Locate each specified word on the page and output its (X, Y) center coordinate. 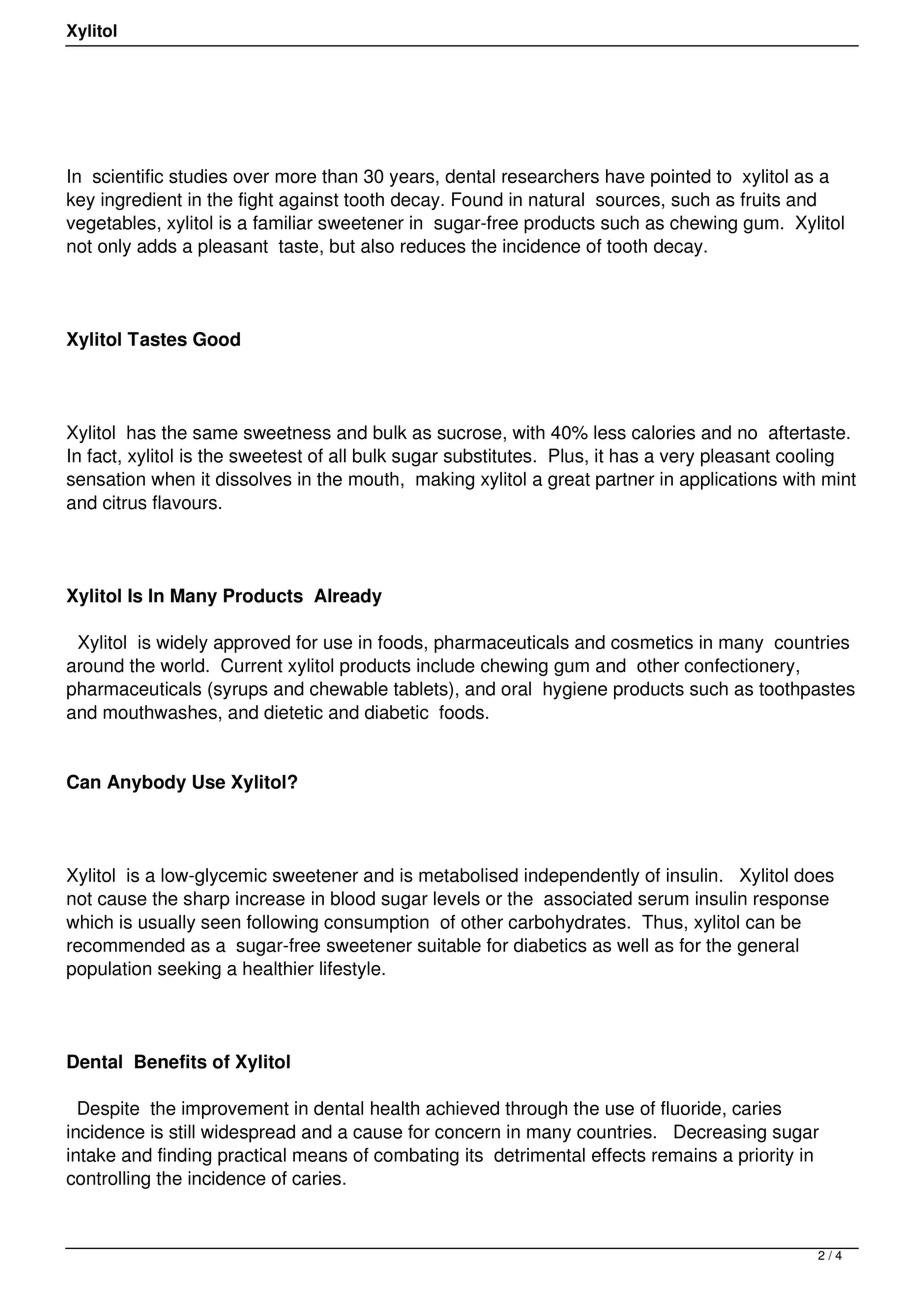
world (182, 665)
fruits (760, 199)
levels (457, 898)
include (446, 665)
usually (167, 924)
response (791, 902)
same (215, 434)
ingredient (141, 201)
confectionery (740, 667)
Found (477, 199)
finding (184, 1157)
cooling (805, 457)
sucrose (469, 434)
